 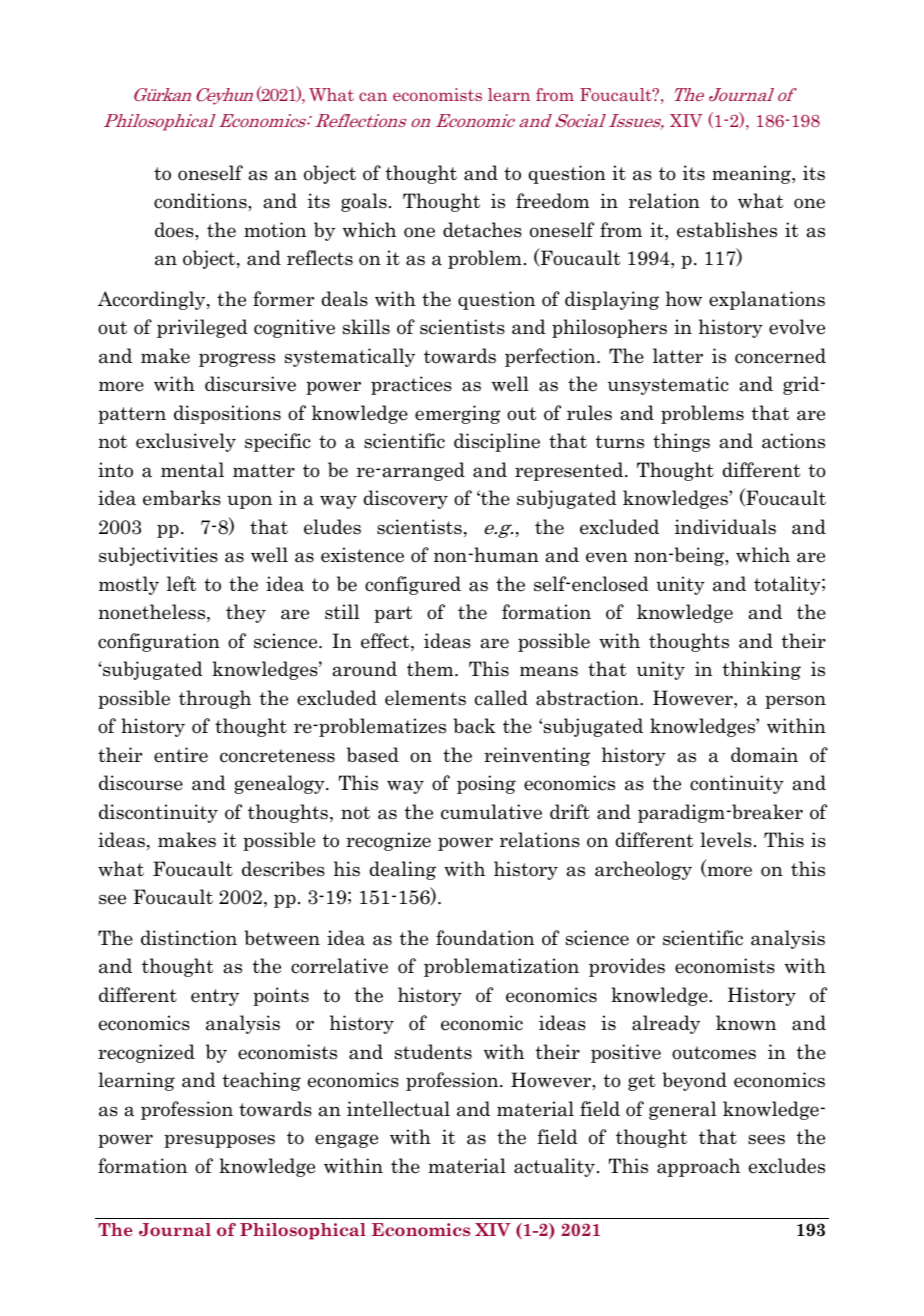 I want to click on can, so click(x=373, y=96).
